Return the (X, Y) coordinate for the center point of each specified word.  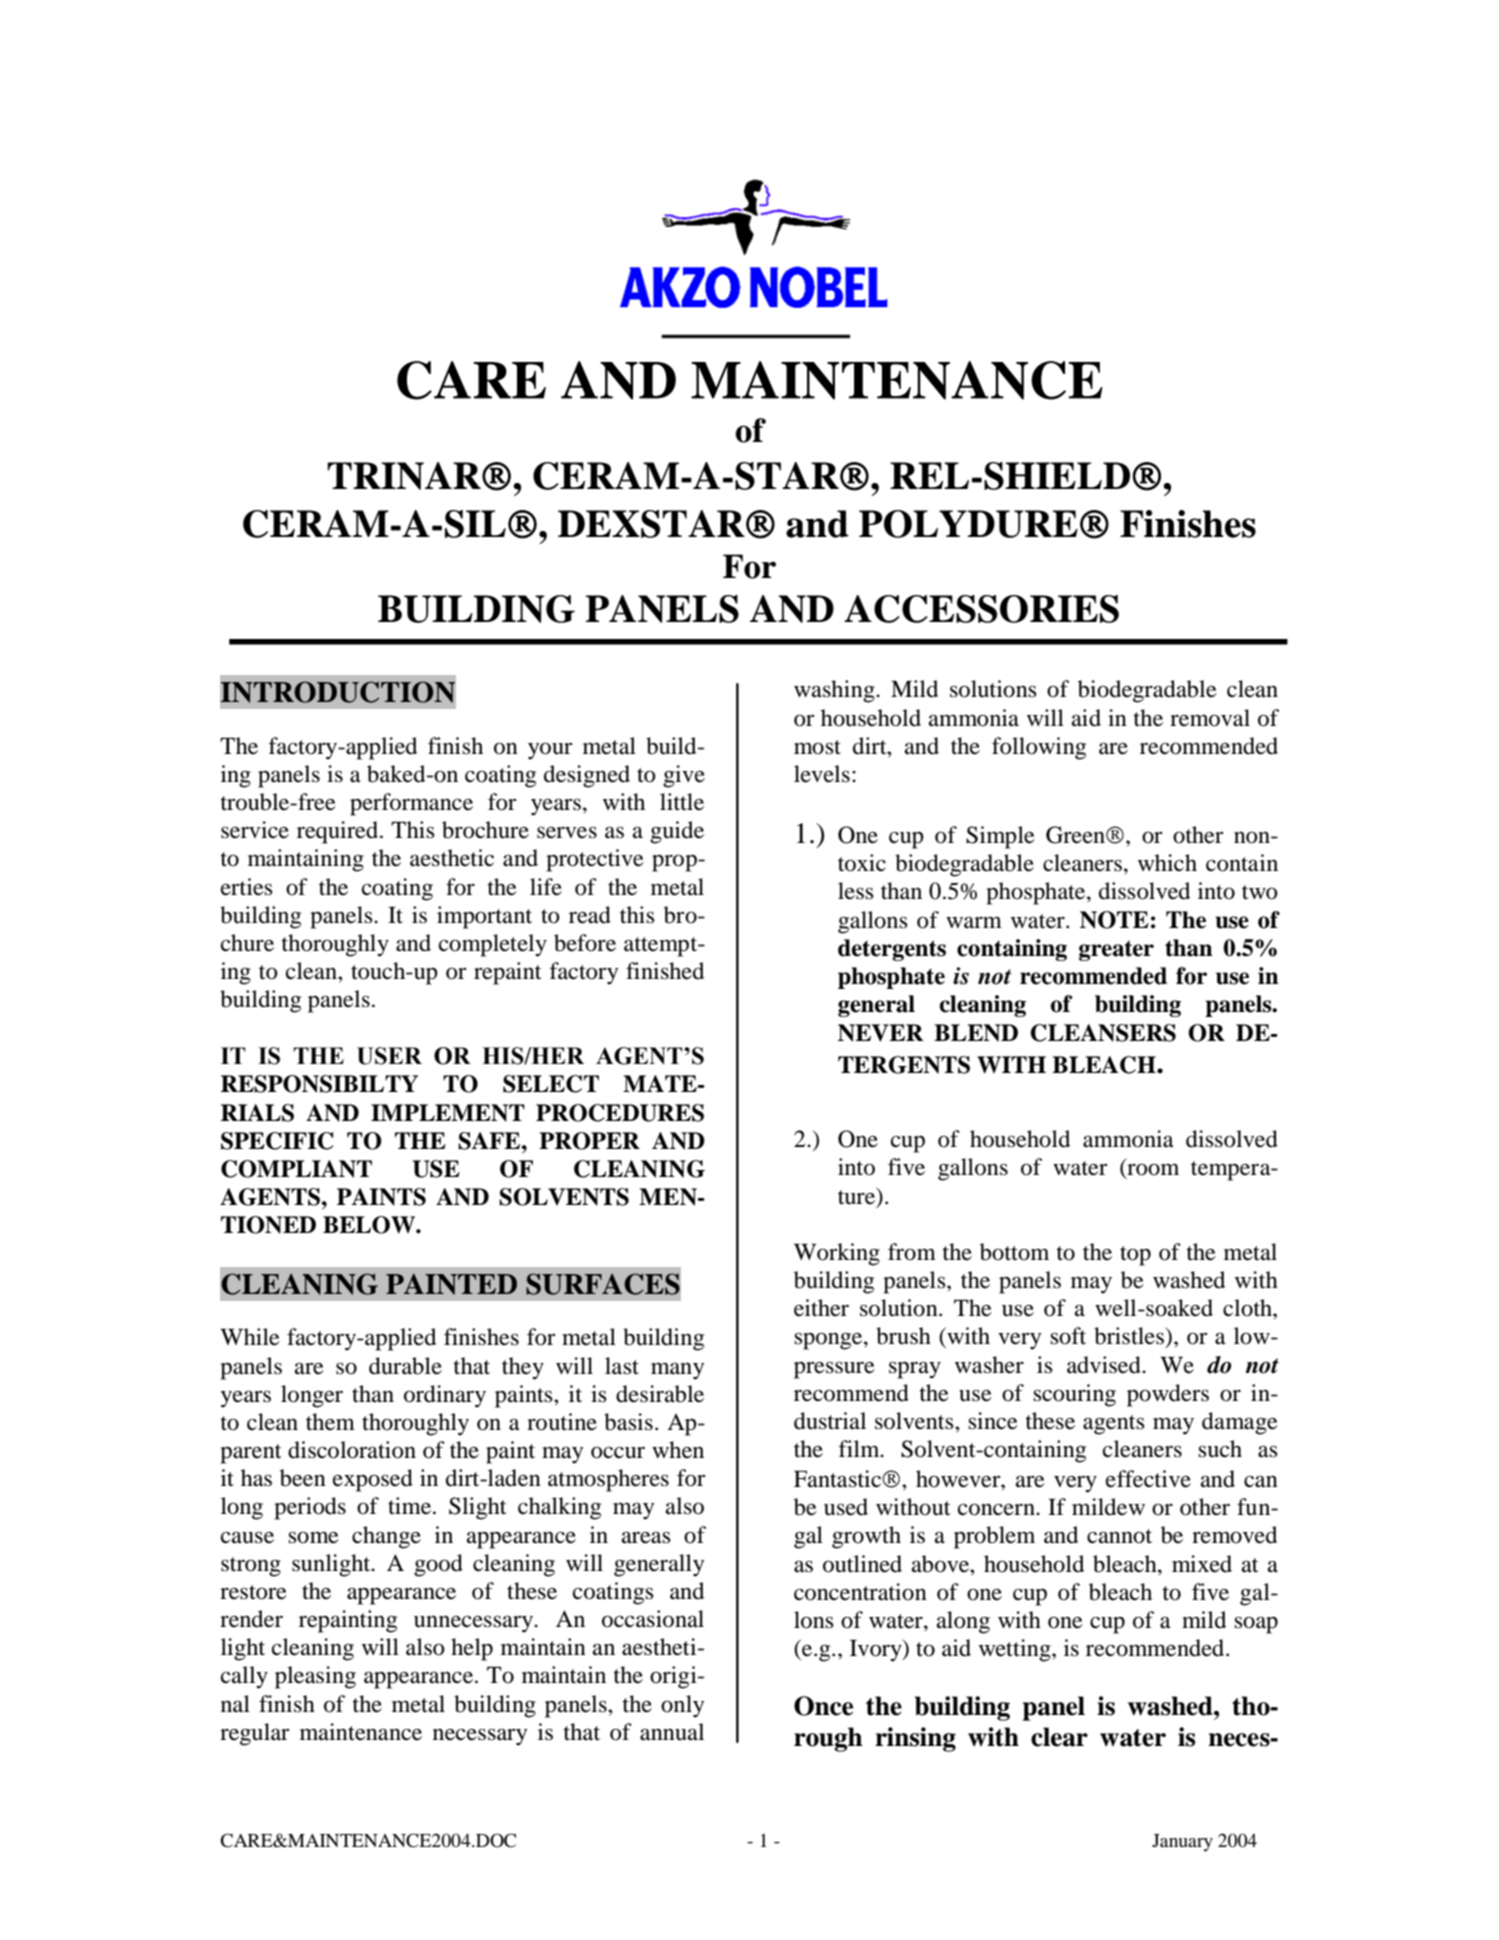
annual (672, 1732)
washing (835, 691)
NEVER (881, 1033)
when (678, 1450)
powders (1168, 1395)
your (550, 751)
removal (1210, 718)
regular (255, 1734)
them (330, 1422)
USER (389, 1056)
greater (1116, 951)
